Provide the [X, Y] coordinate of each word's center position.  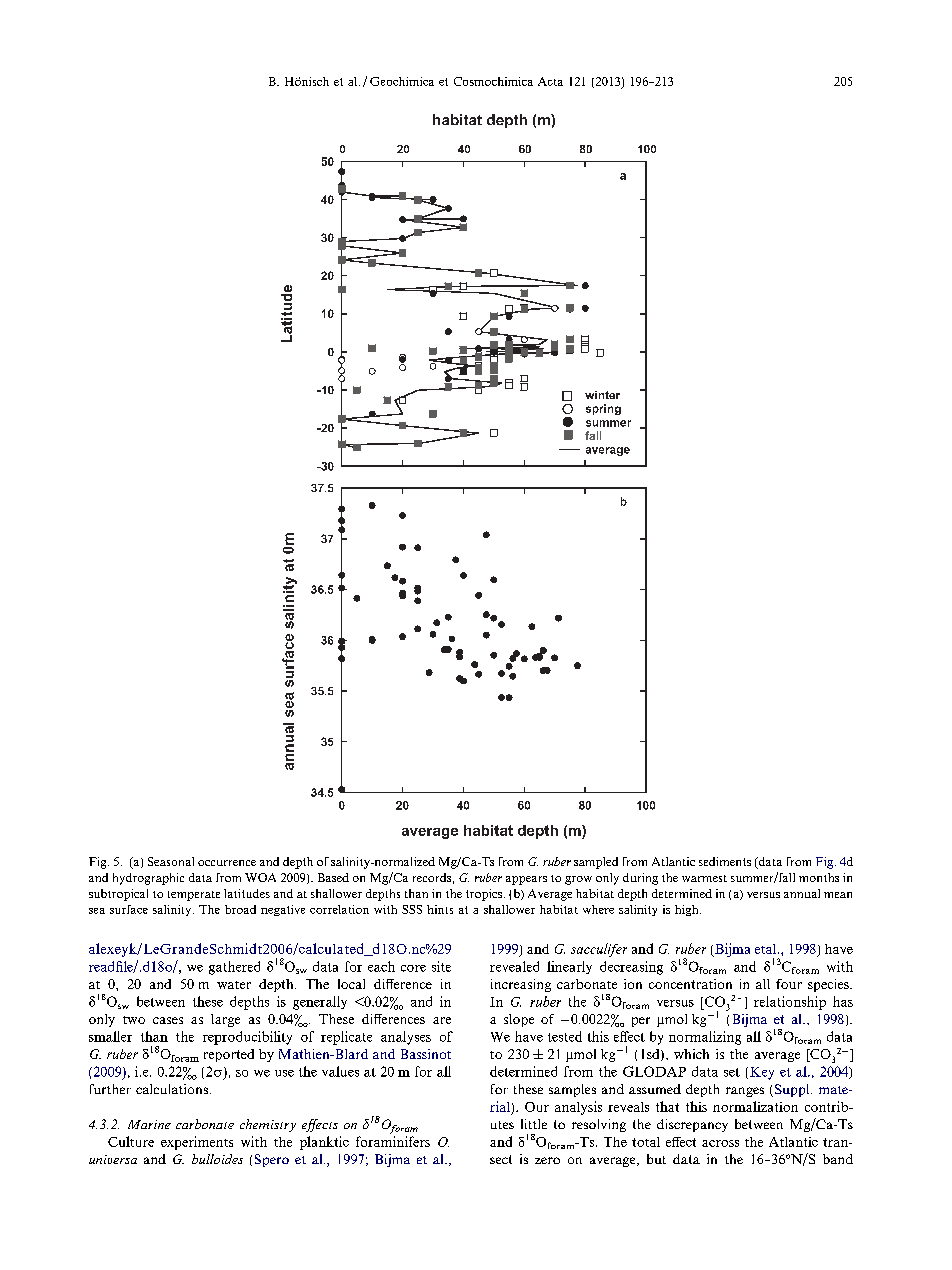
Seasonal [171, 861]
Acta [550, 81]
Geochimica [402, 81]
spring [603, 409]
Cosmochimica [493, 81]
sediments [725, 861]
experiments [197, 1143]
